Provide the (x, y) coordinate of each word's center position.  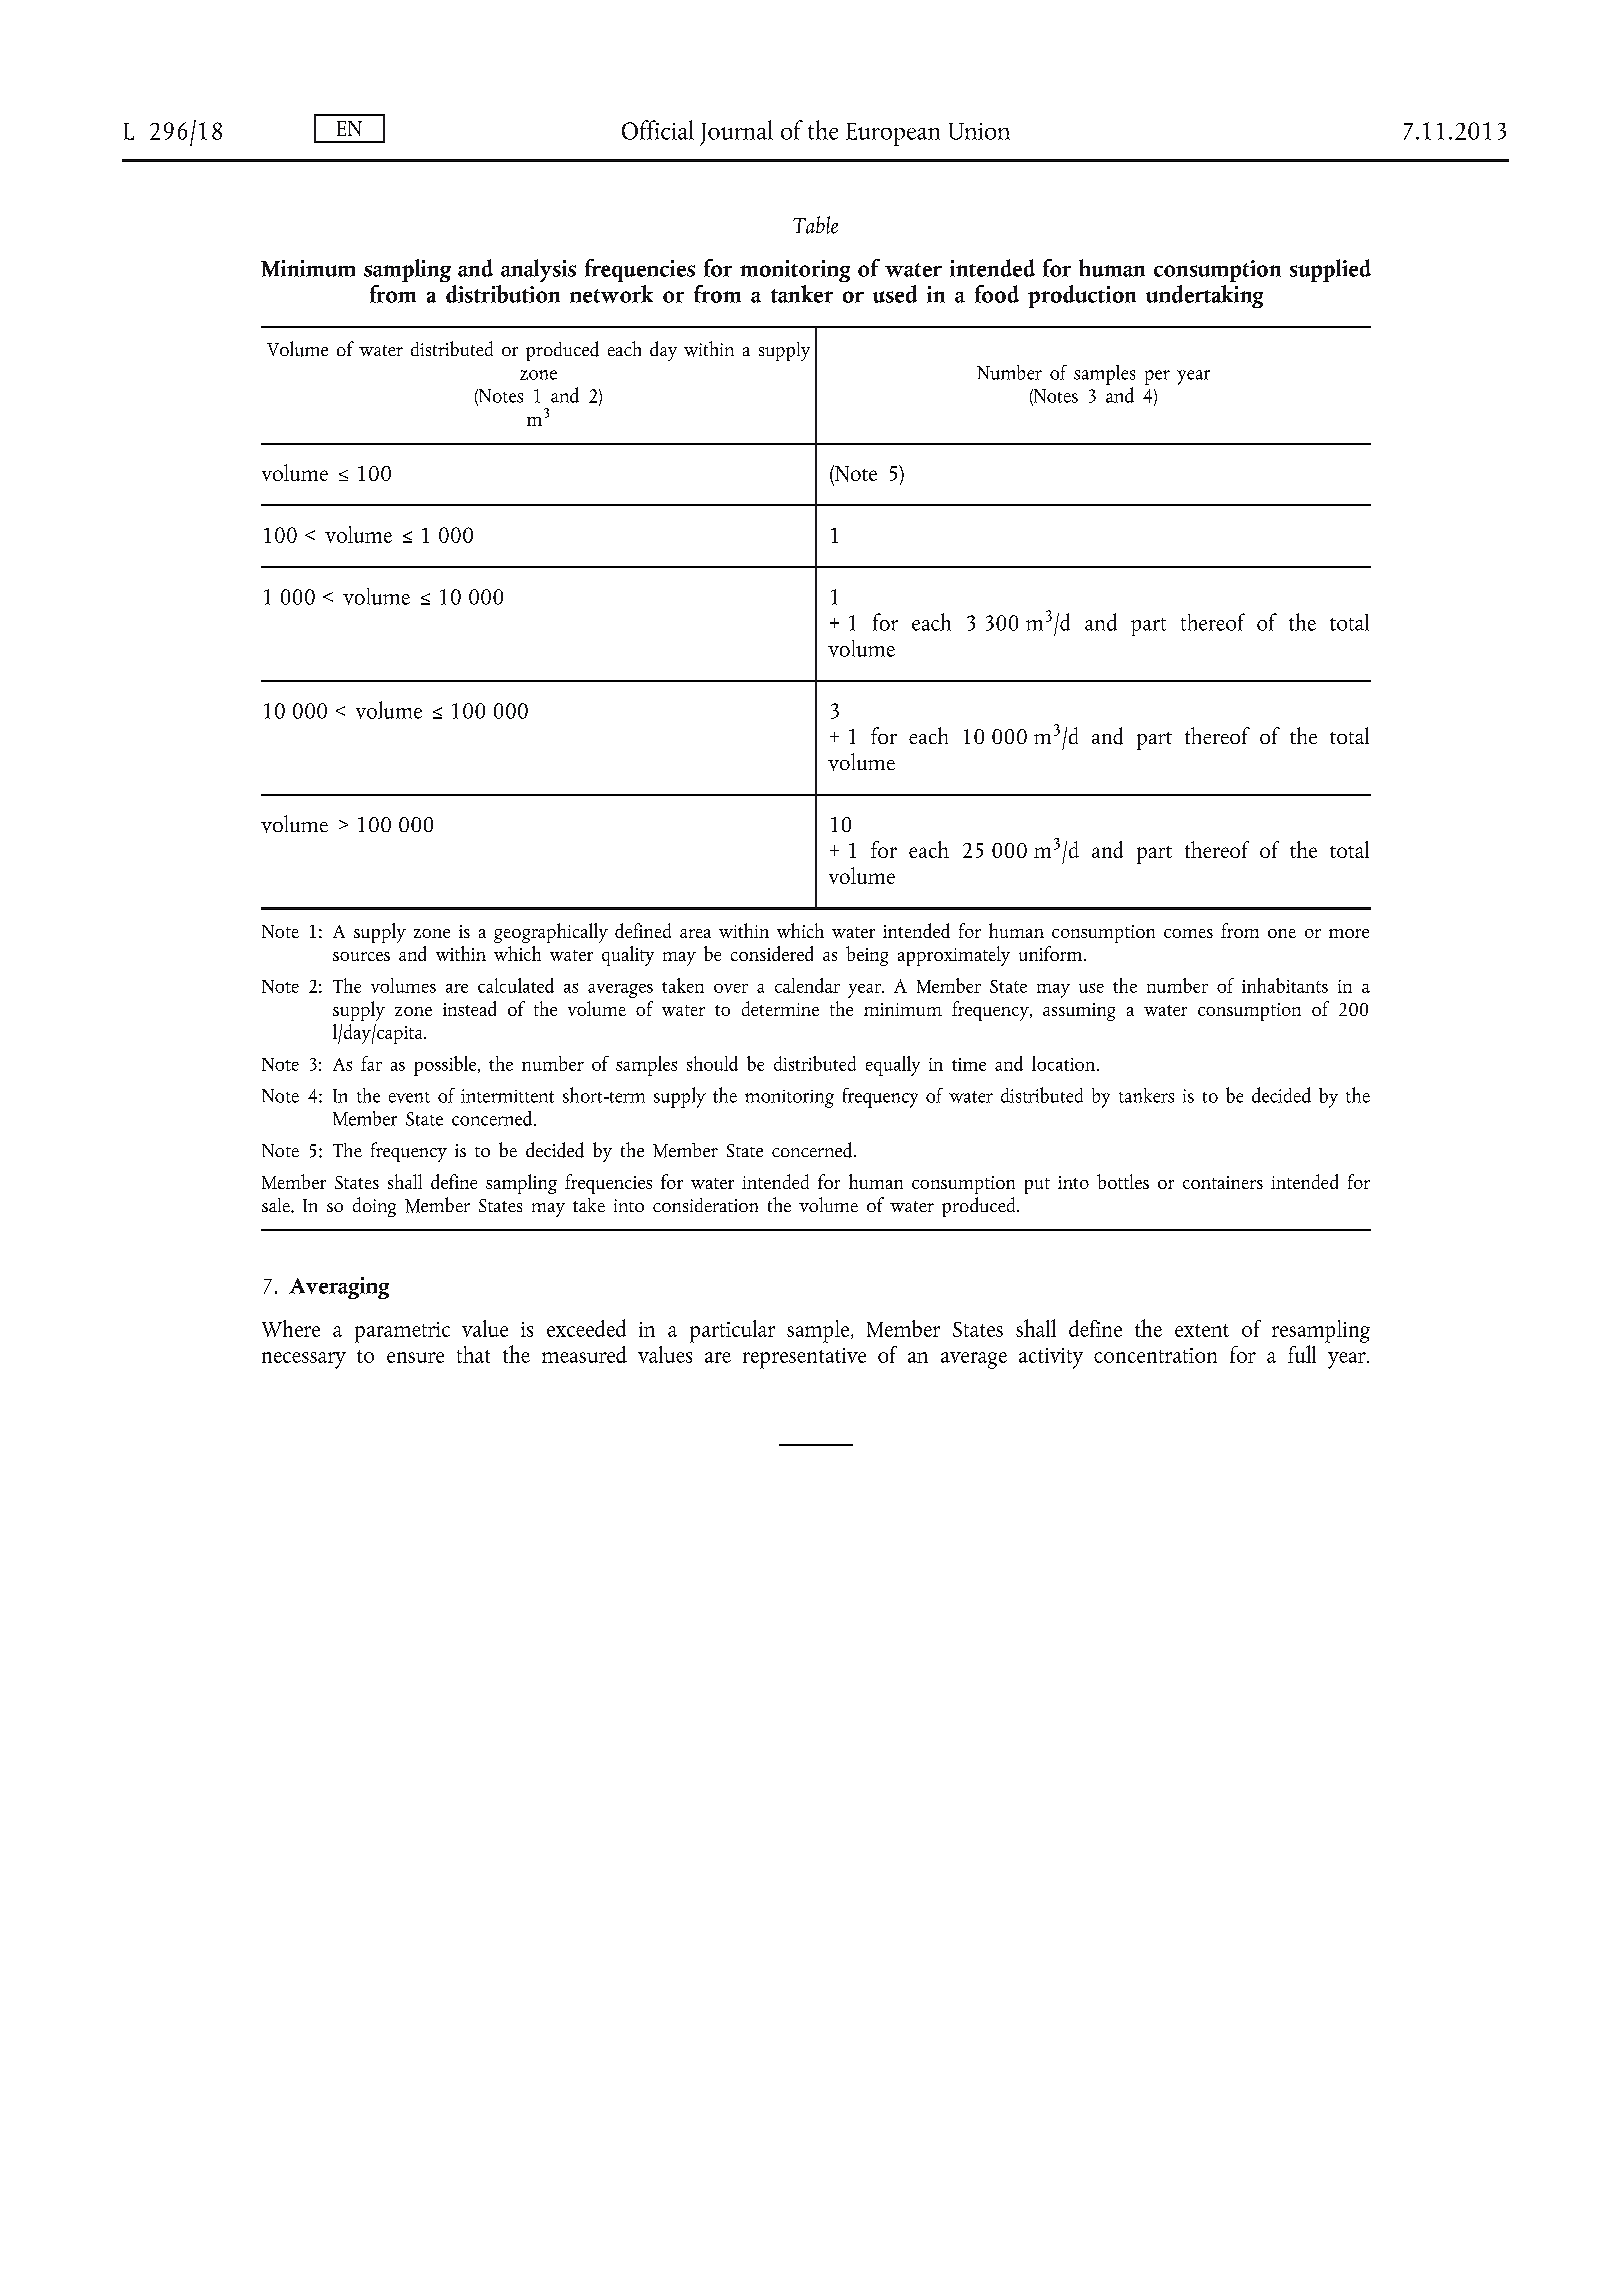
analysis (538, 270)
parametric (402, 1332)
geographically (551, 933)
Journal (736, 133)
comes (1188, 933)
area (695, 933)
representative (804, 1358)
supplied (1330, 270)
